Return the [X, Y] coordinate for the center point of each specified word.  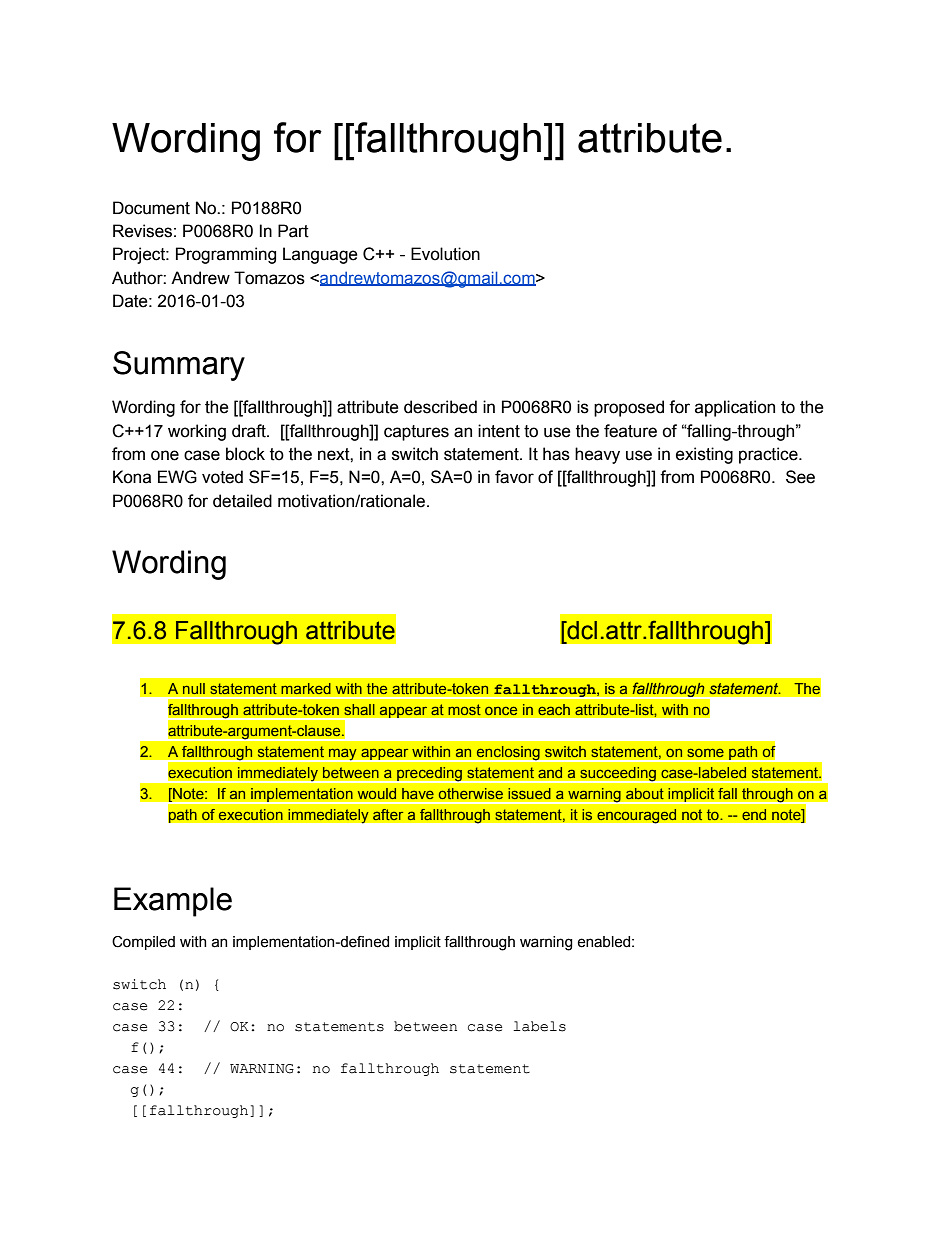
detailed [242, 501]
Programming [226, 255]
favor [514, 477]
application [735, 408]
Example [173, 902]
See [800, 477]
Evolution [445, 254]
